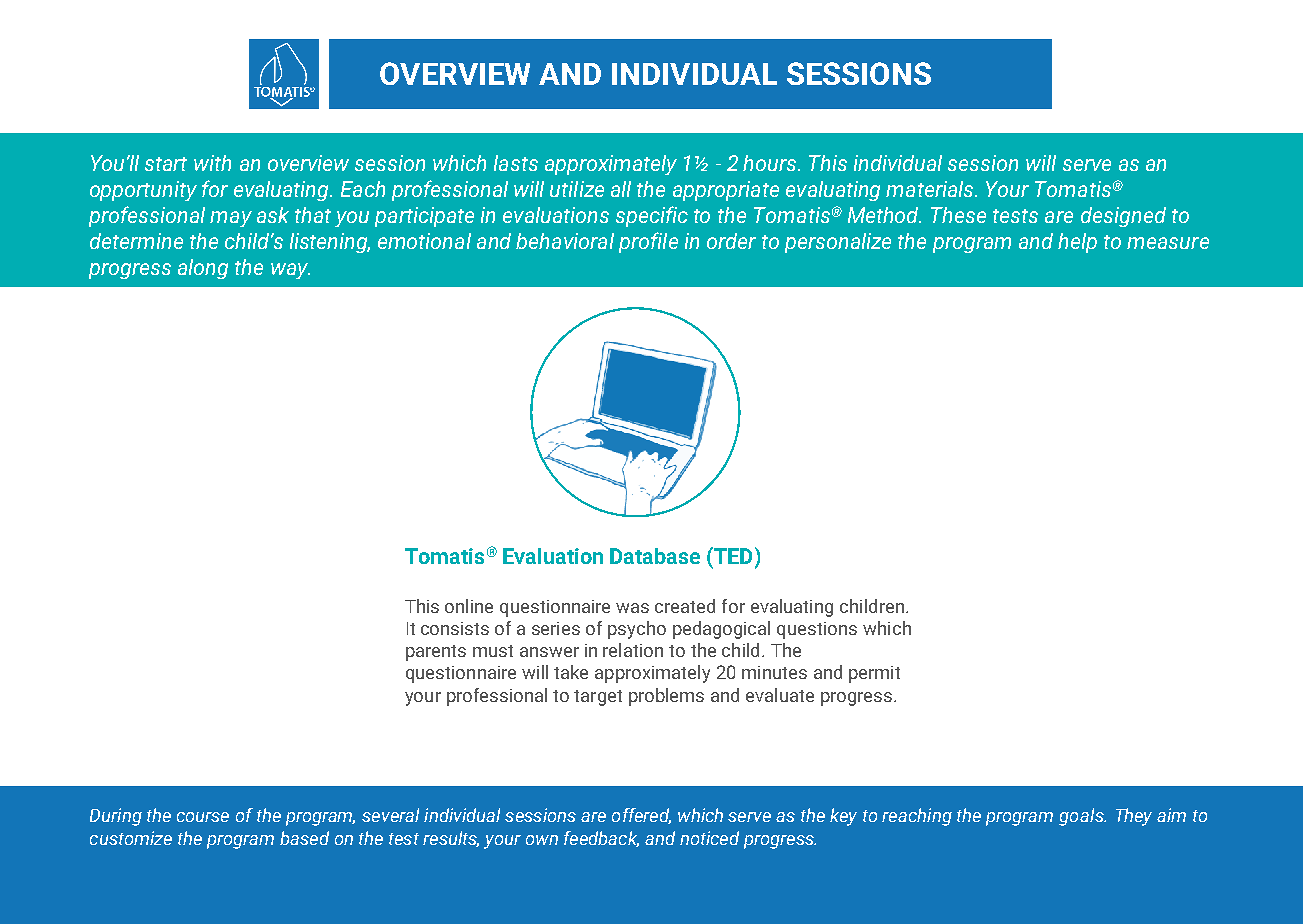 This screenshot has width=1303, height=924. I want to click on profile, so click(648, 242).
